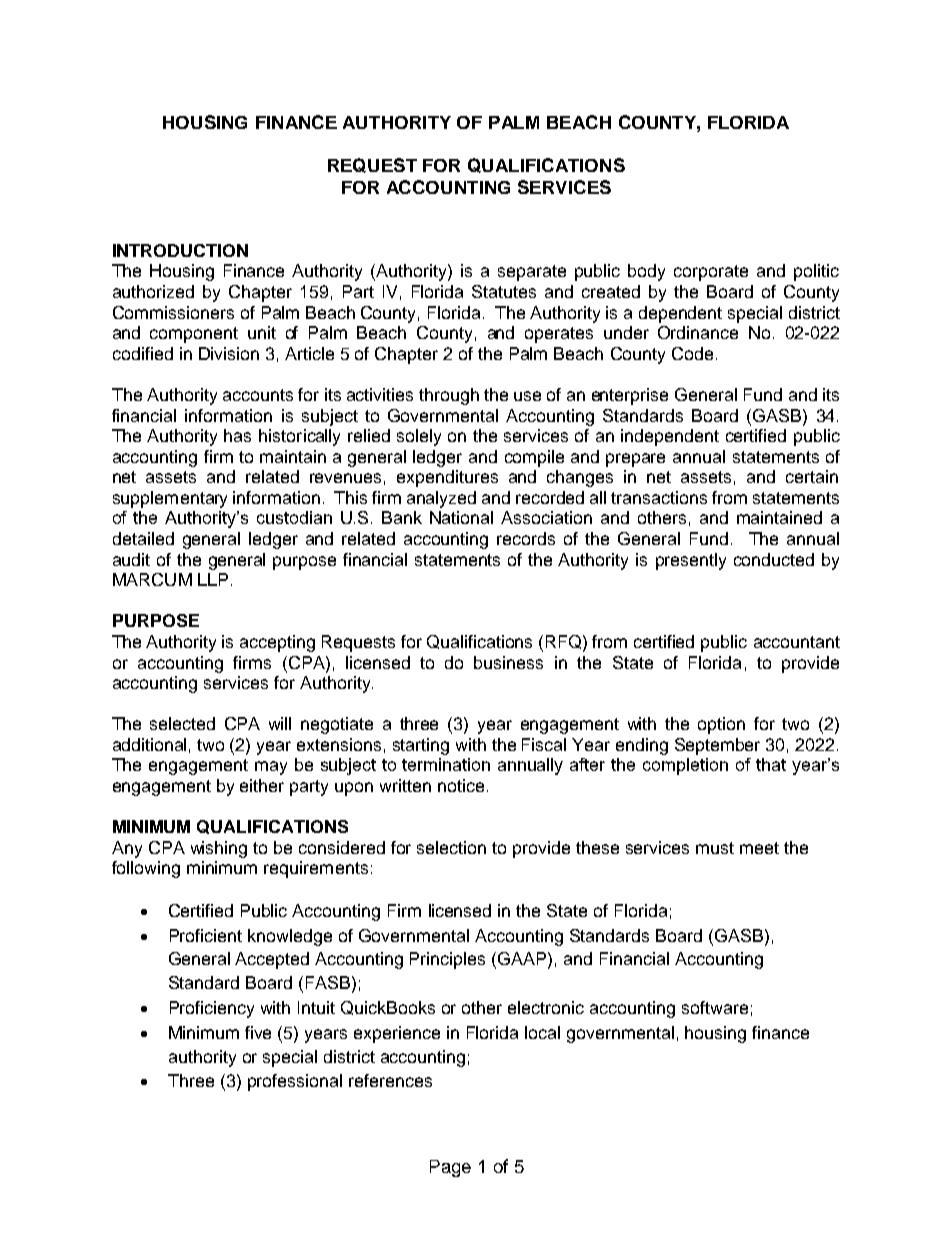 This screenshot has width=952, height=1233. What do you see at coordinates (711, 273) in the screenshot?
I see `corporate` at bounding box center [711, 273].
